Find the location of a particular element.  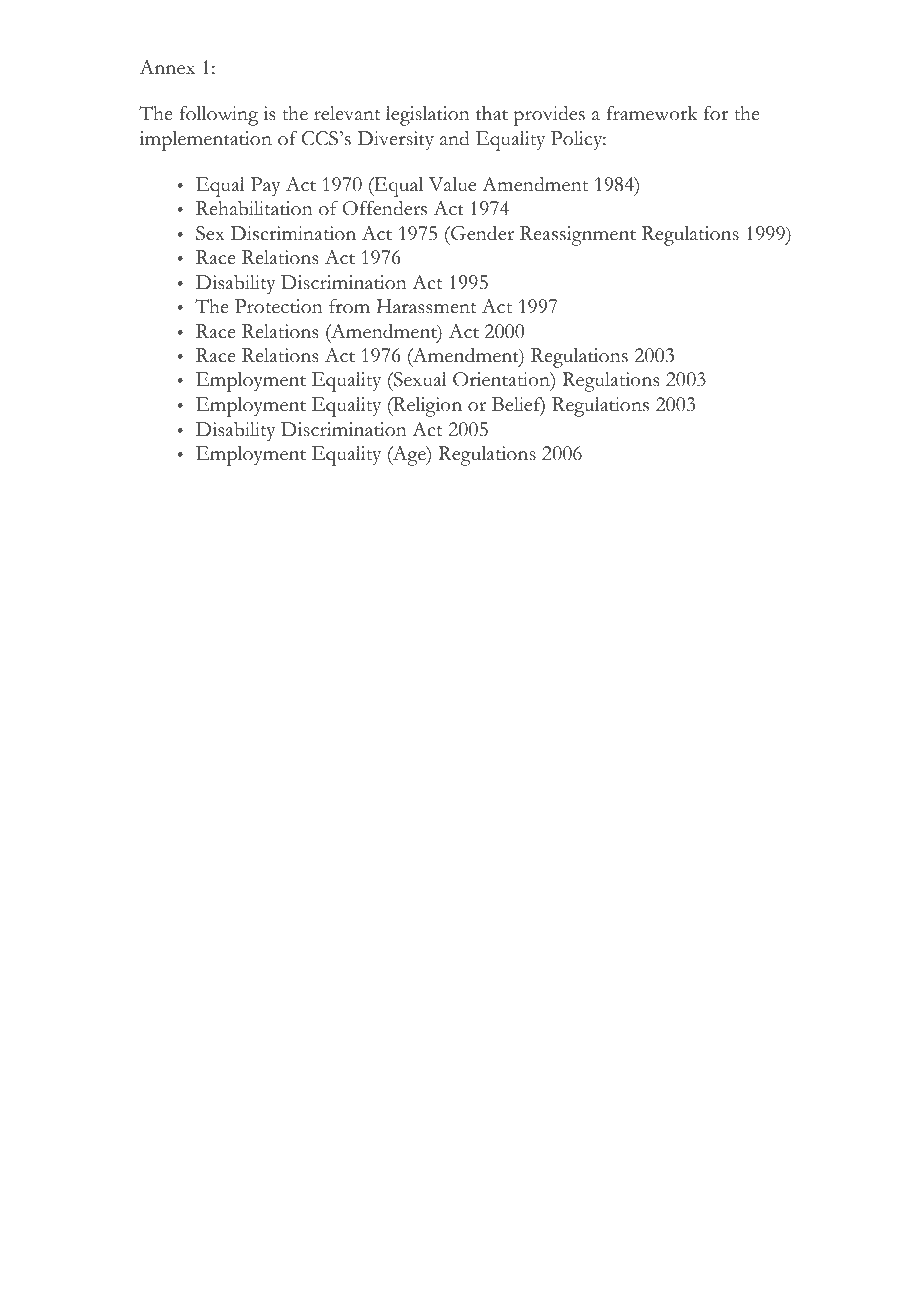

Pay is located at coordinates (265, 187).
